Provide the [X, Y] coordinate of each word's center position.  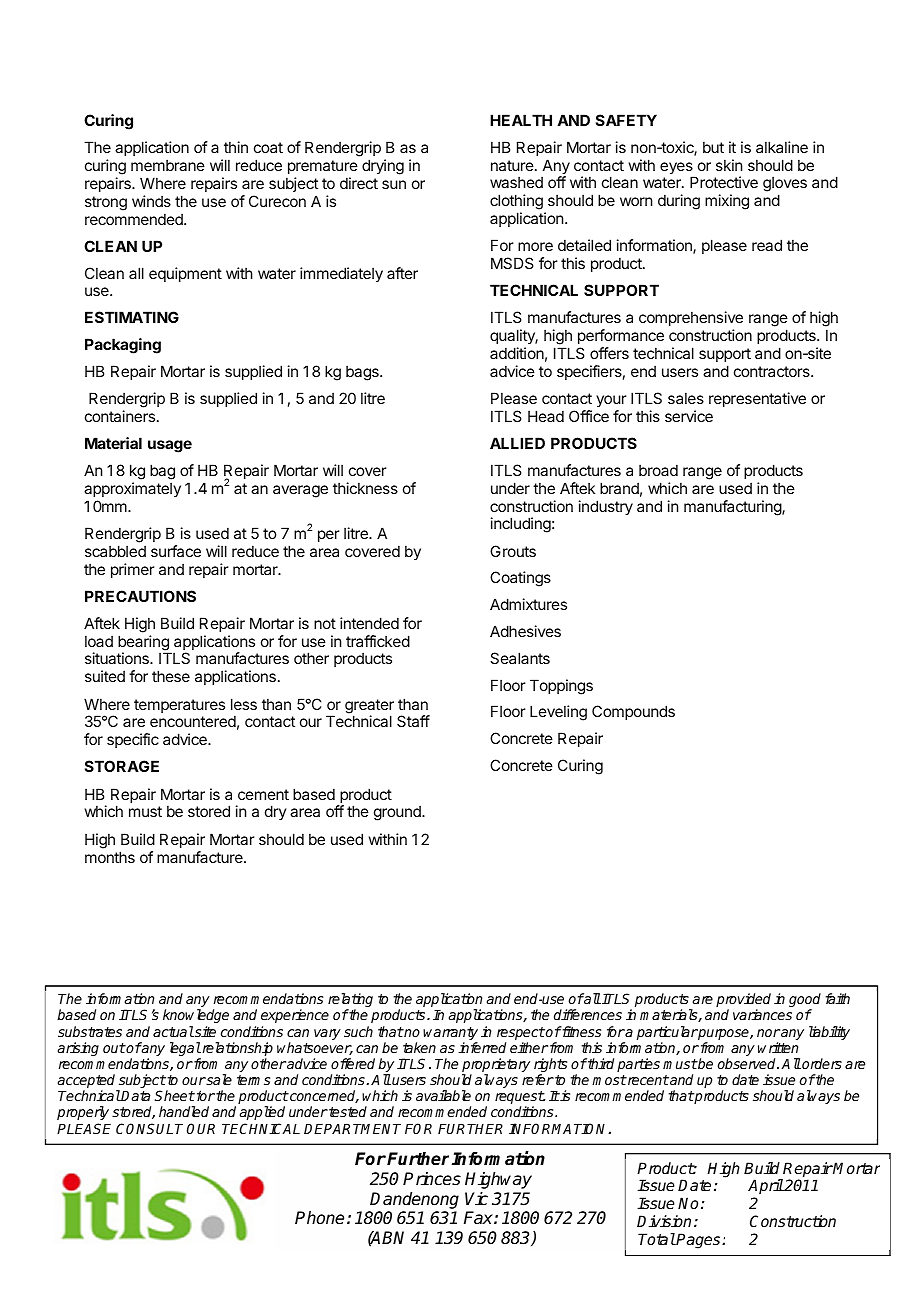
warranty [450, 1035]
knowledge [196, 1018]
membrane [168, 165]
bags [363, 373]
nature [513, 165]
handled [184, 1111]
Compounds [633, 712]
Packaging [123, 346]
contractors [773, 371]
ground [398, 813]
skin [729, 165]
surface [176, 551]
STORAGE [122, 766]
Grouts [513, 551]
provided [743, 1001]
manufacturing [733, 508]
